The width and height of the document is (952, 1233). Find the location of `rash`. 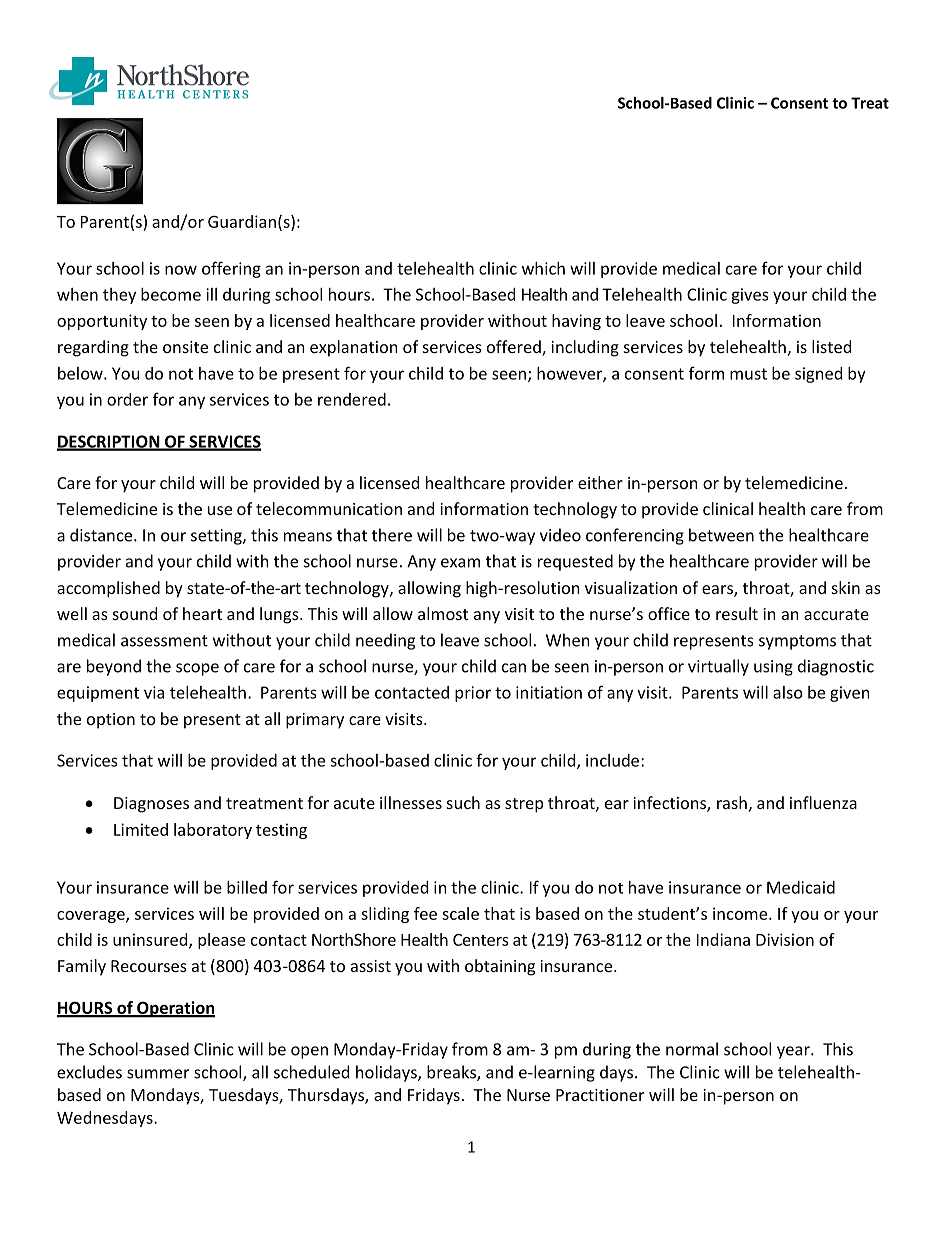

rash is located at coordinates (732, 802).
